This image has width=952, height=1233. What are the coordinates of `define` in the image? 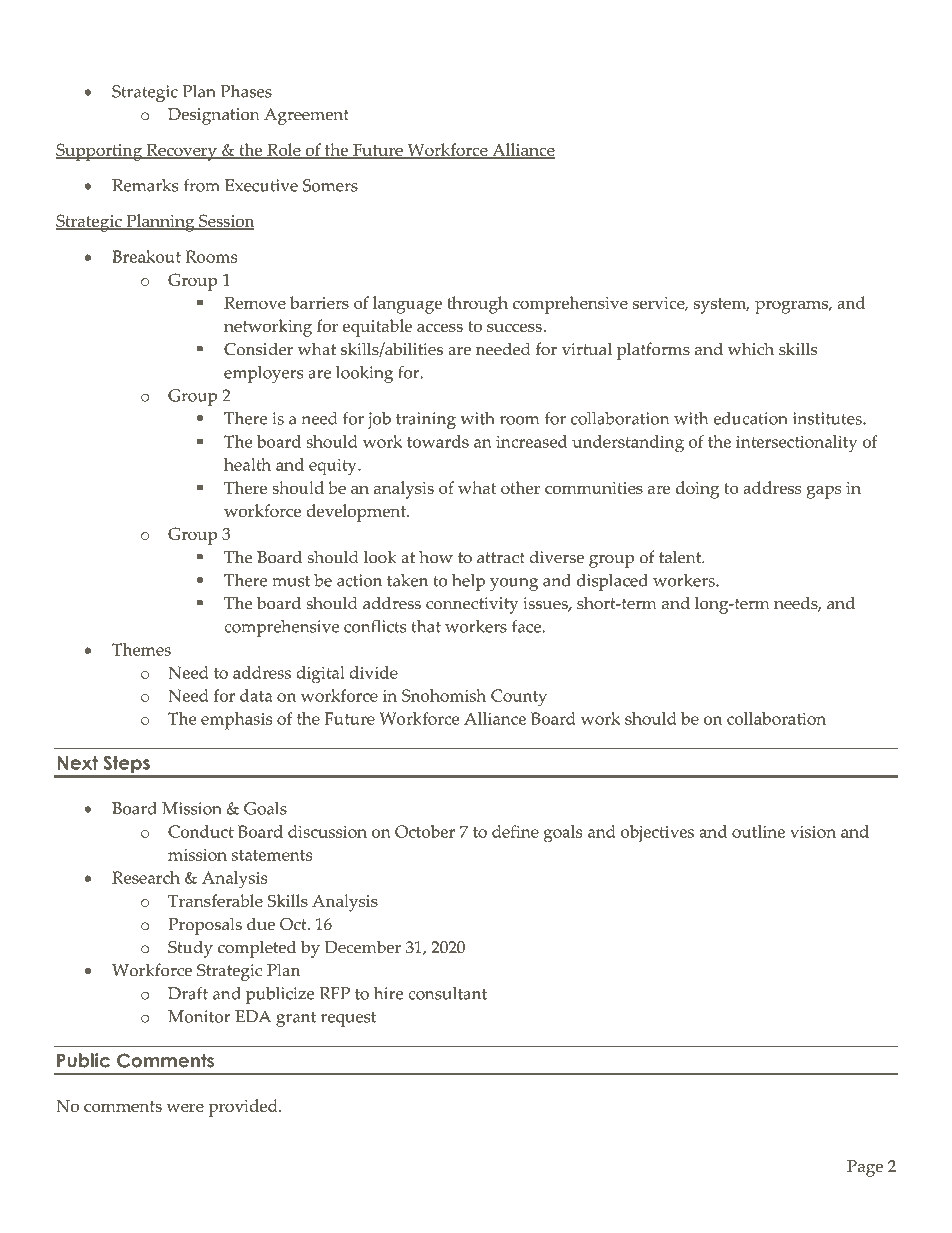 It's located at (515, 831).
